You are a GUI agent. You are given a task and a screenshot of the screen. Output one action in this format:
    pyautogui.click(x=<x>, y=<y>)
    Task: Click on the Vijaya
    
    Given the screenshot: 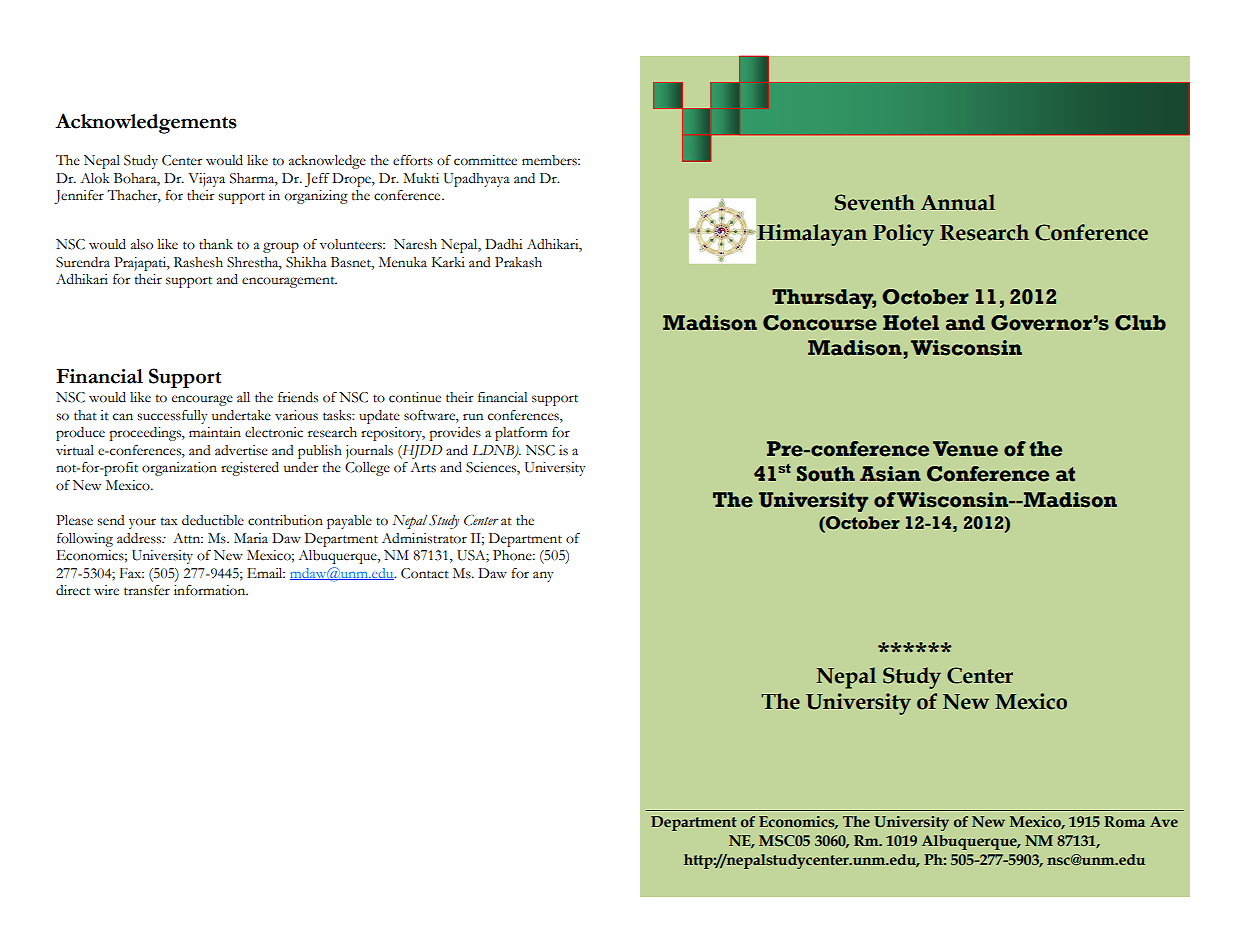 What is the action you would take?
    pyautogui.click(x=206, y=180)
